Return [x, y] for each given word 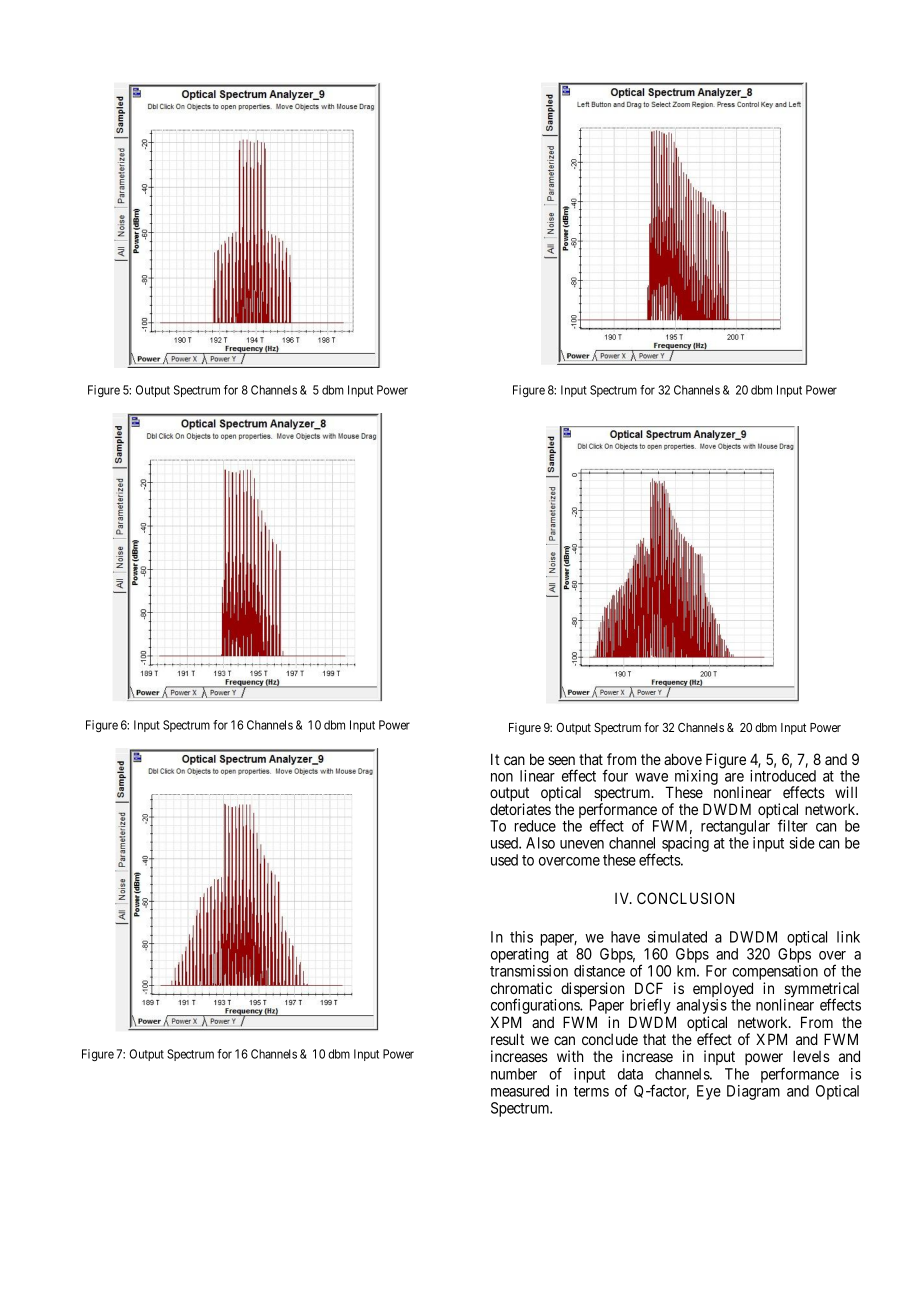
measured [520, 1091]
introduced [783, 776]
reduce [535, 826]
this [521, 937]
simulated [677, 937]
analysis [700, 1008]
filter [793, 825]
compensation [775, 974]
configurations [536, 1007]
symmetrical [821, 991]
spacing [685, 844]
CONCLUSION [685, 898]
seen [561, 760]
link [848, 937]
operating [521, 957]
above [683, 759]
